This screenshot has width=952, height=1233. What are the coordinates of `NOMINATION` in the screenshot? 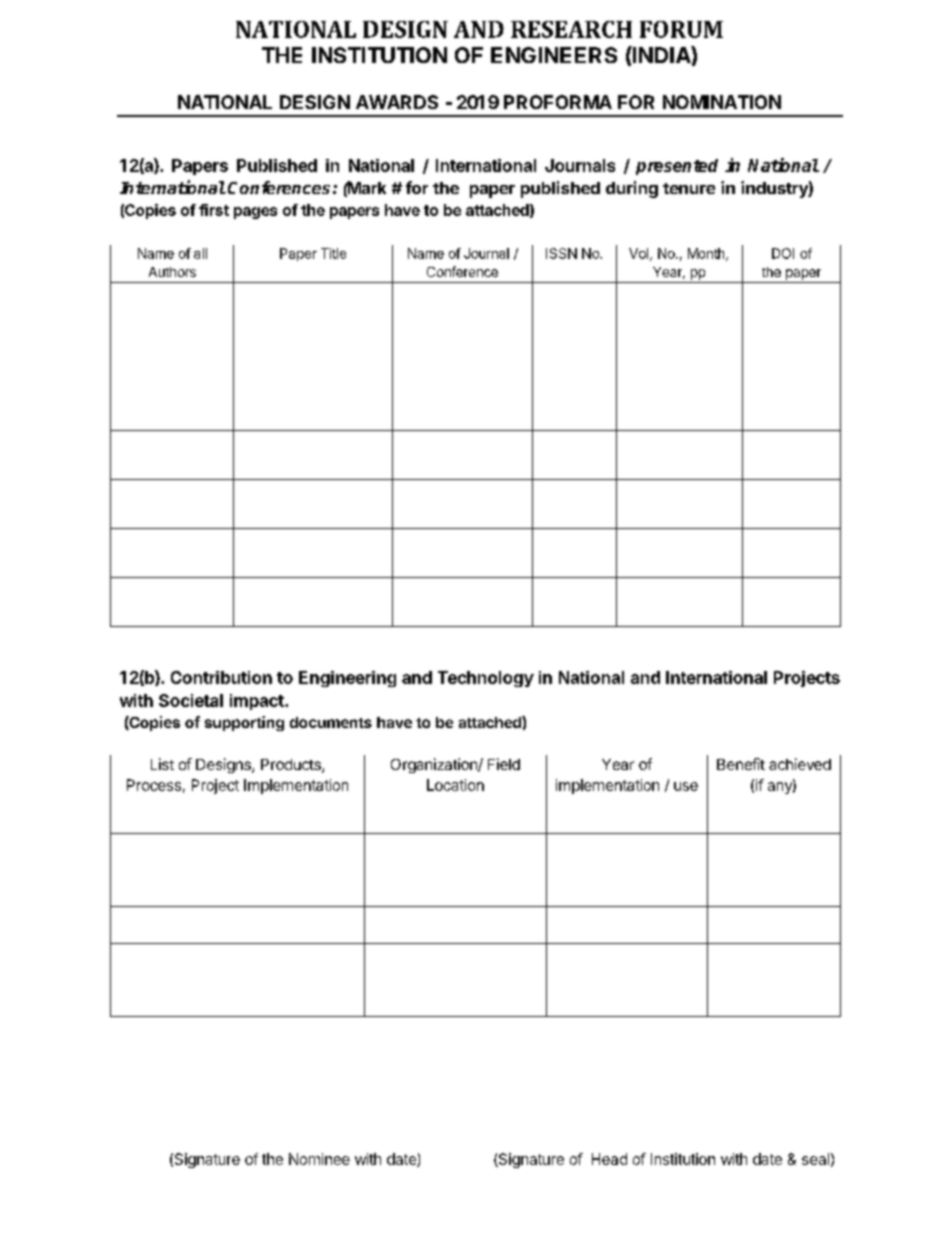 It's located at (722, 102).
